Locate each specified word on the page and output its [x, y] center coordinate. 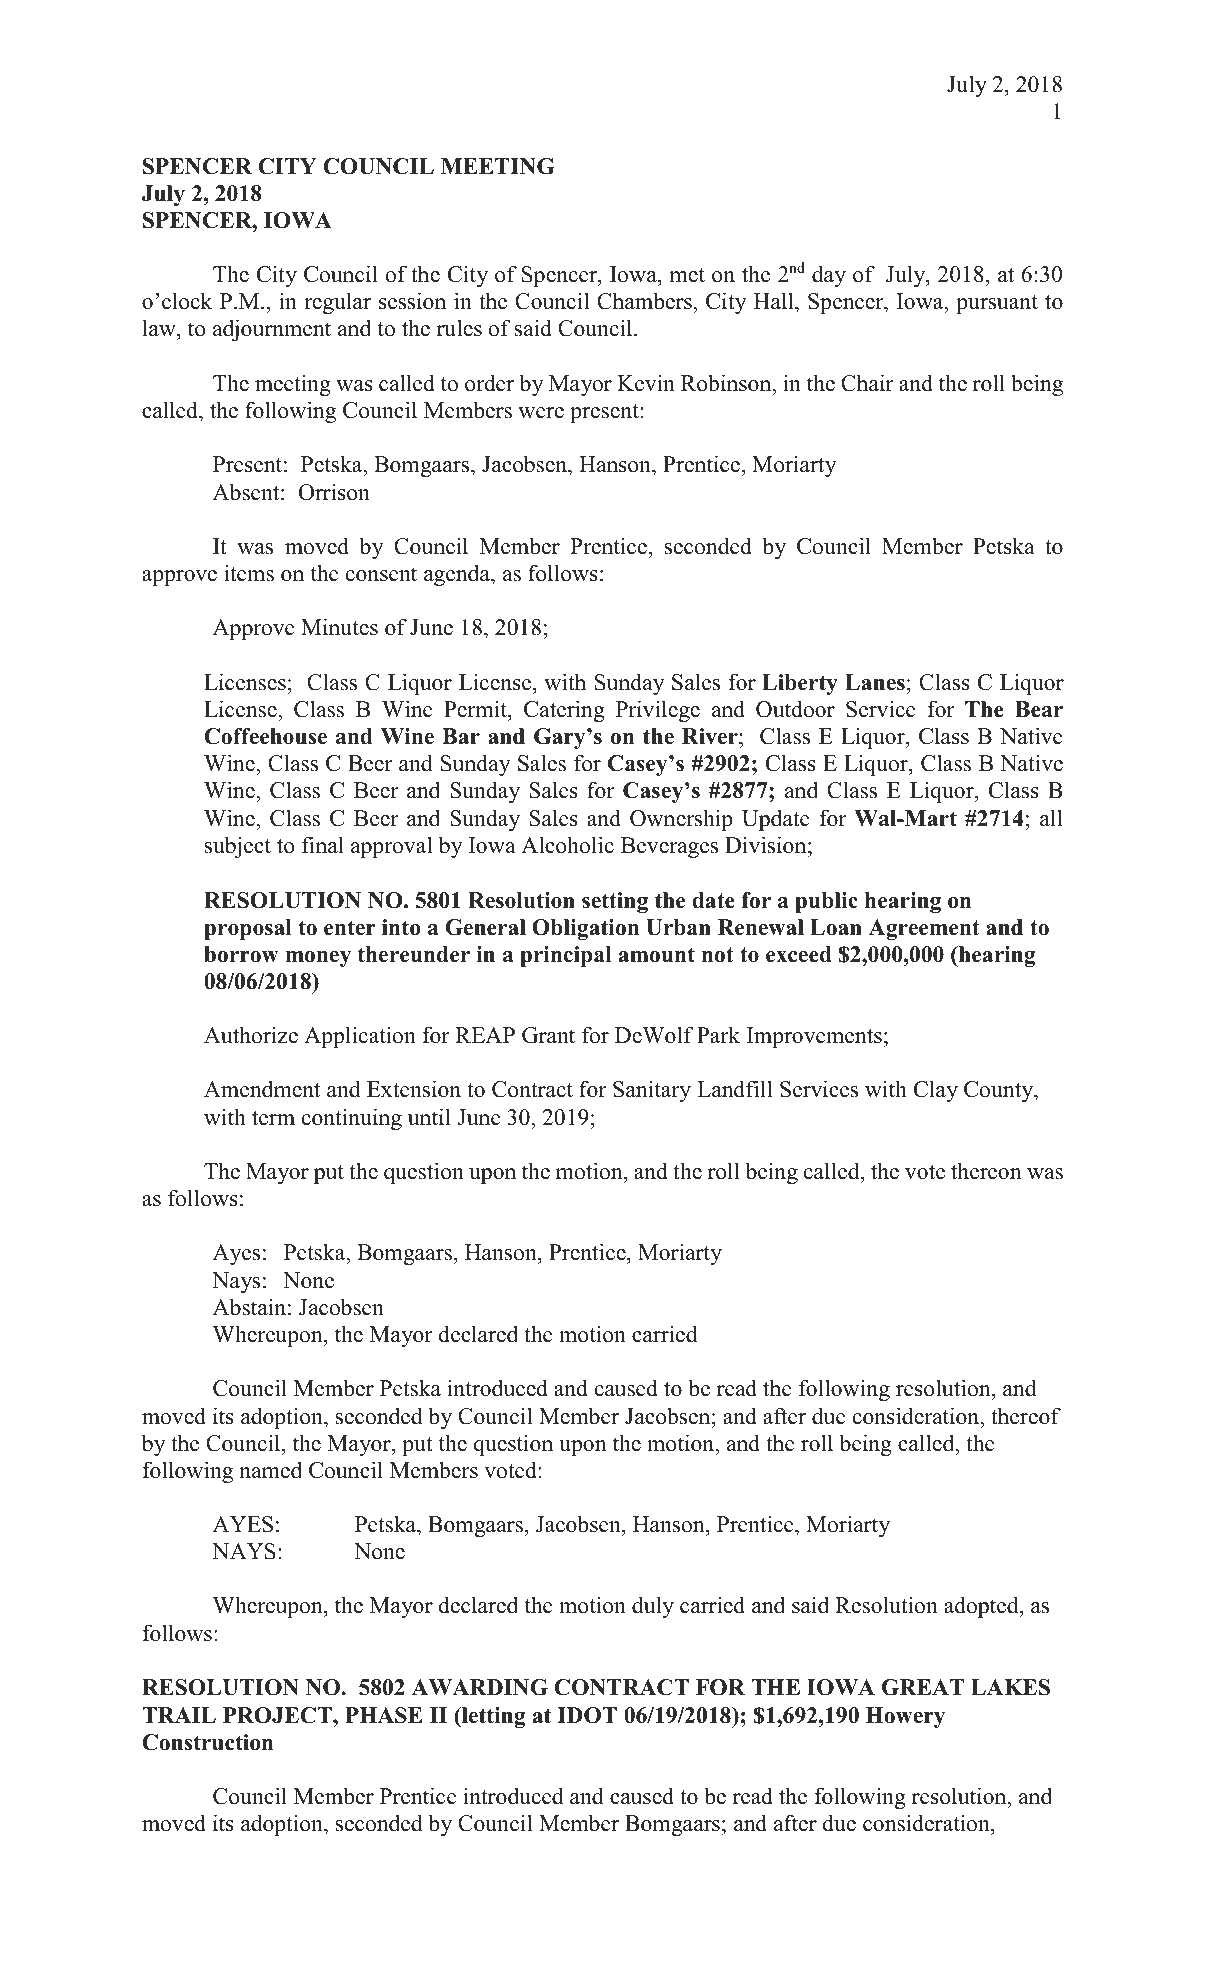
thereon [986, 1171]
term [273, 1118]
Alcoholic [567, 845]
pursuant [997, 304]
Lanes [875, 682]
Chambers [645, 302]
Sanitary [652, 1091]
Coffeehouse [265, 736]
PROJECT [278, 1715]
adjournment [272, 330]
